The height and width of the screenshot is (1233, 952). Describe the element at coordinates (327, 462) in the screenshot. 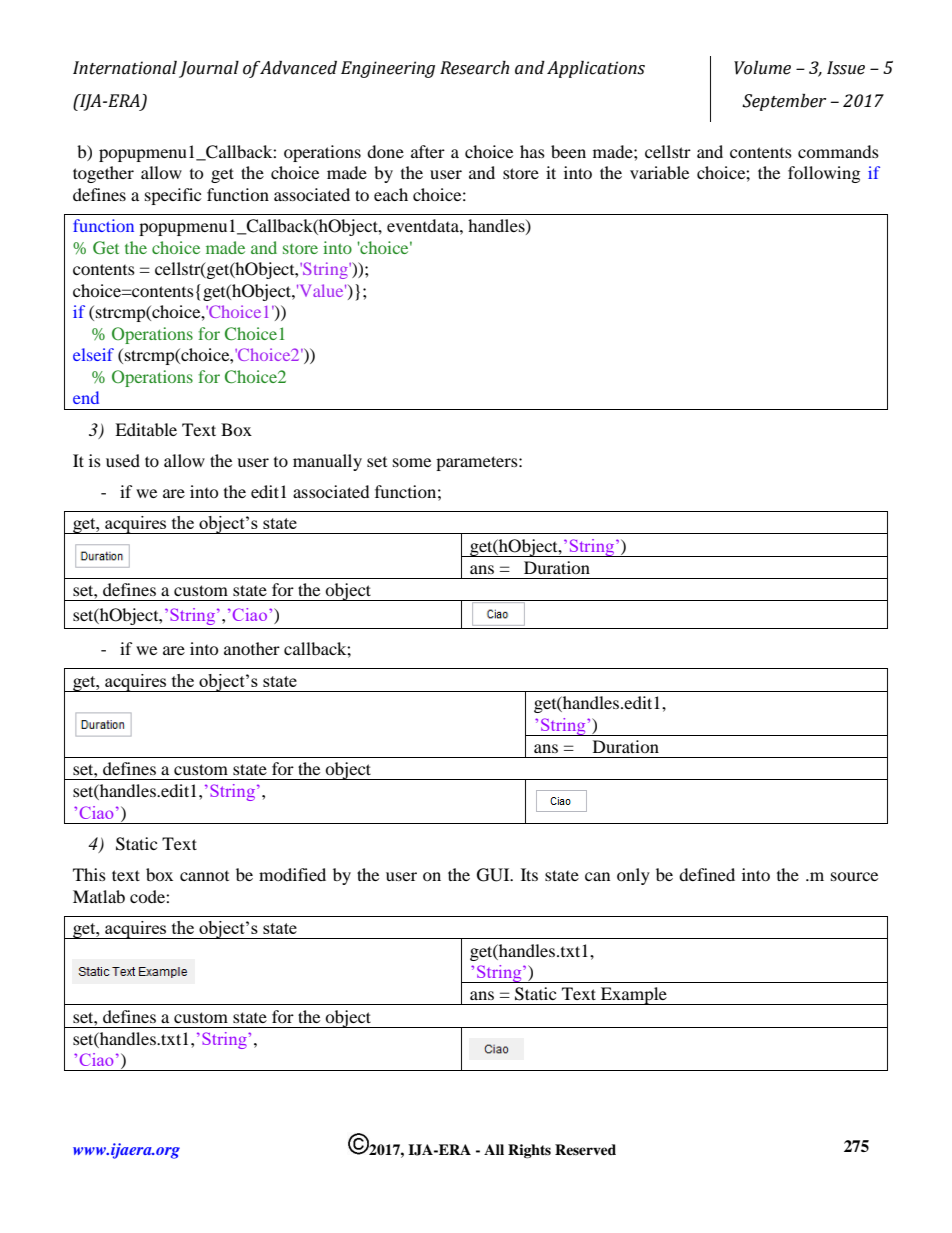

I see `manually` at that location.
